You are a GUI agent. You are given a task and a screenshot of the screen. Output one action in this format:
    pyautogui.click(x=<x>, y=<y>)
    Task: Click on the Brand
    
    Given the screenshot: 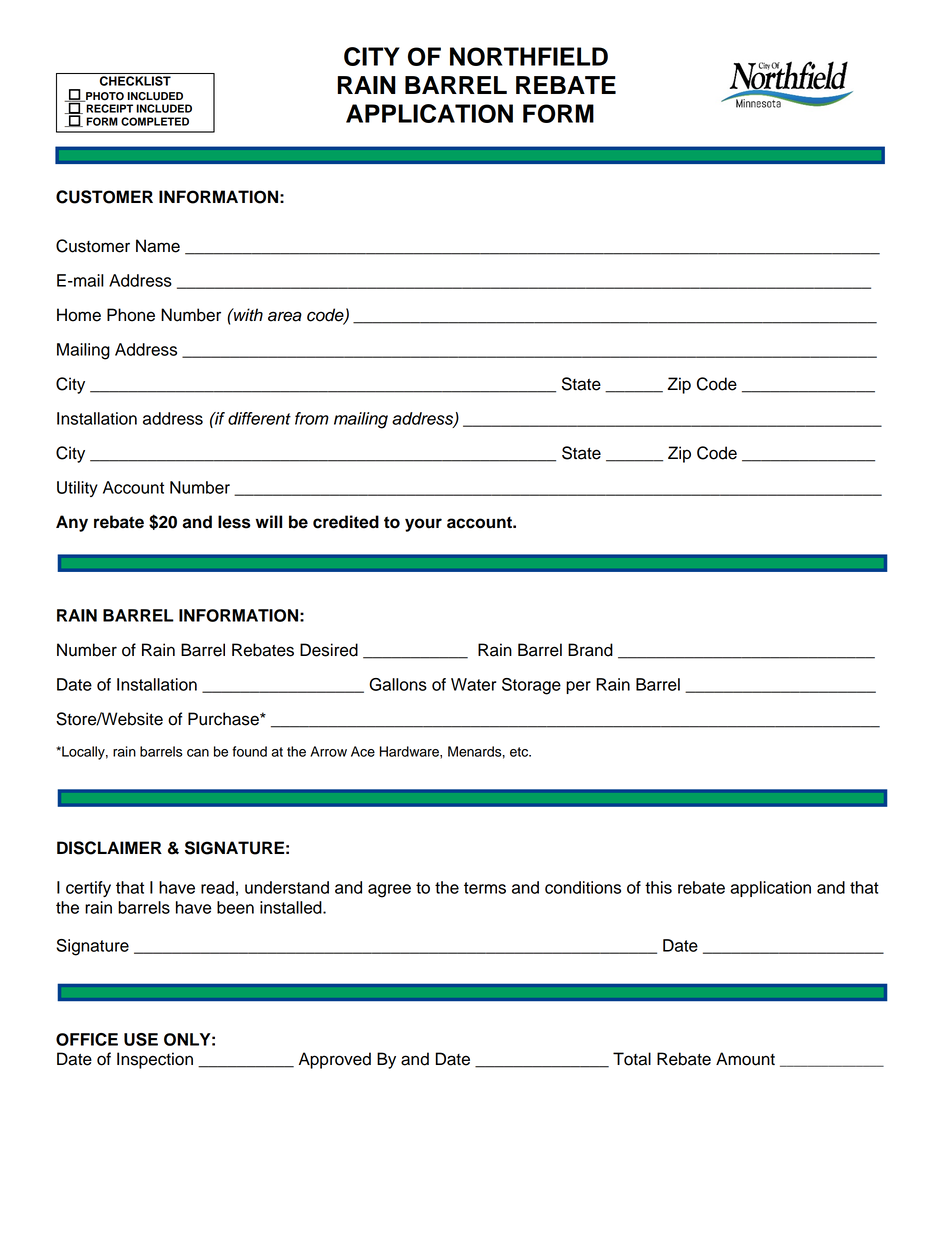 What is the action you would take?
    pyautogui.click(x=590, y=650)
